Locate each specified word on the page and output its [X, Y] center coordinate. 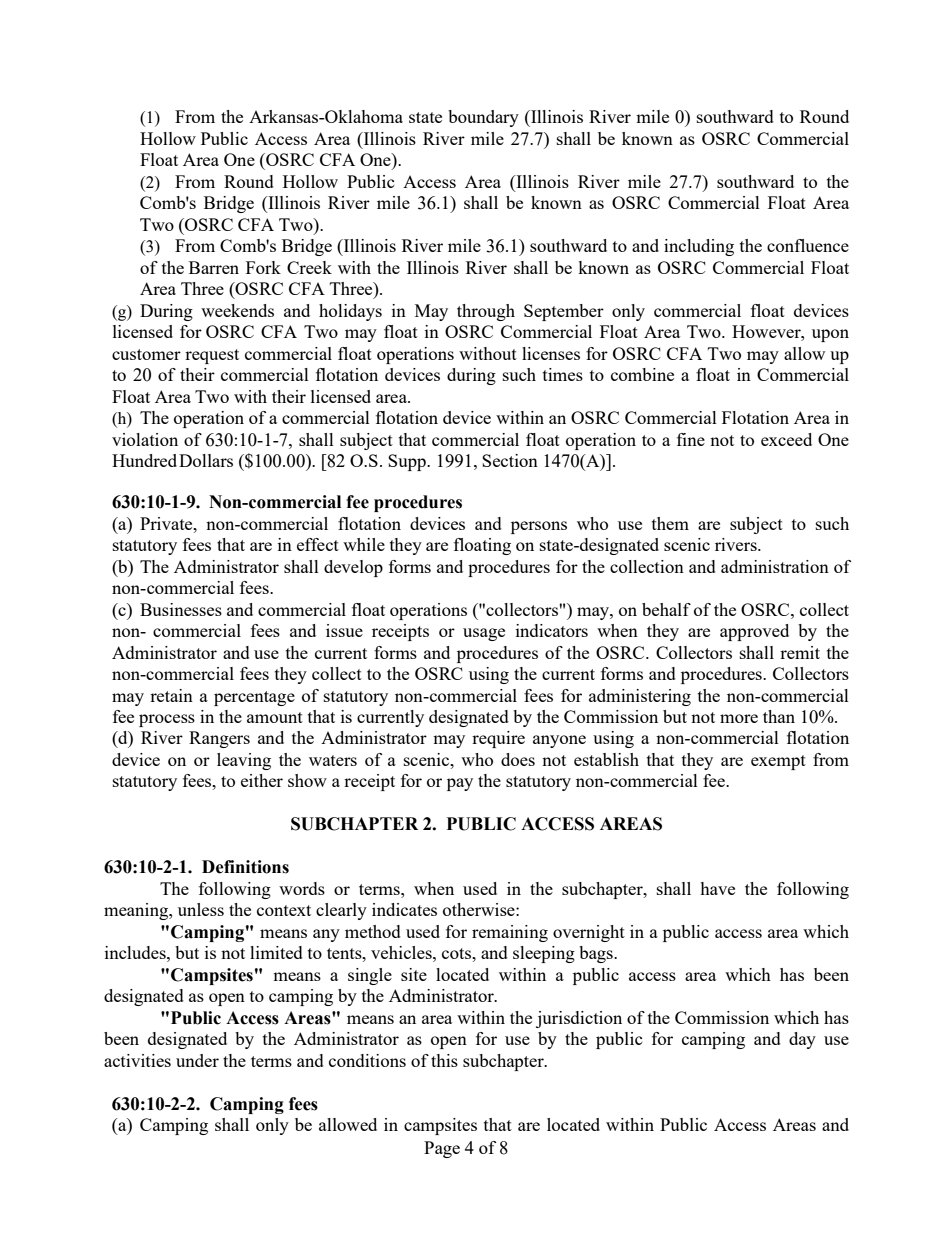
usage [484, 634]
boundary [483, 118]
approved [754, 632]
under [197, 1060]
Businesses [181, 609]
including [699, 247]
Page [442, 1149]
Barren [214, 267]
